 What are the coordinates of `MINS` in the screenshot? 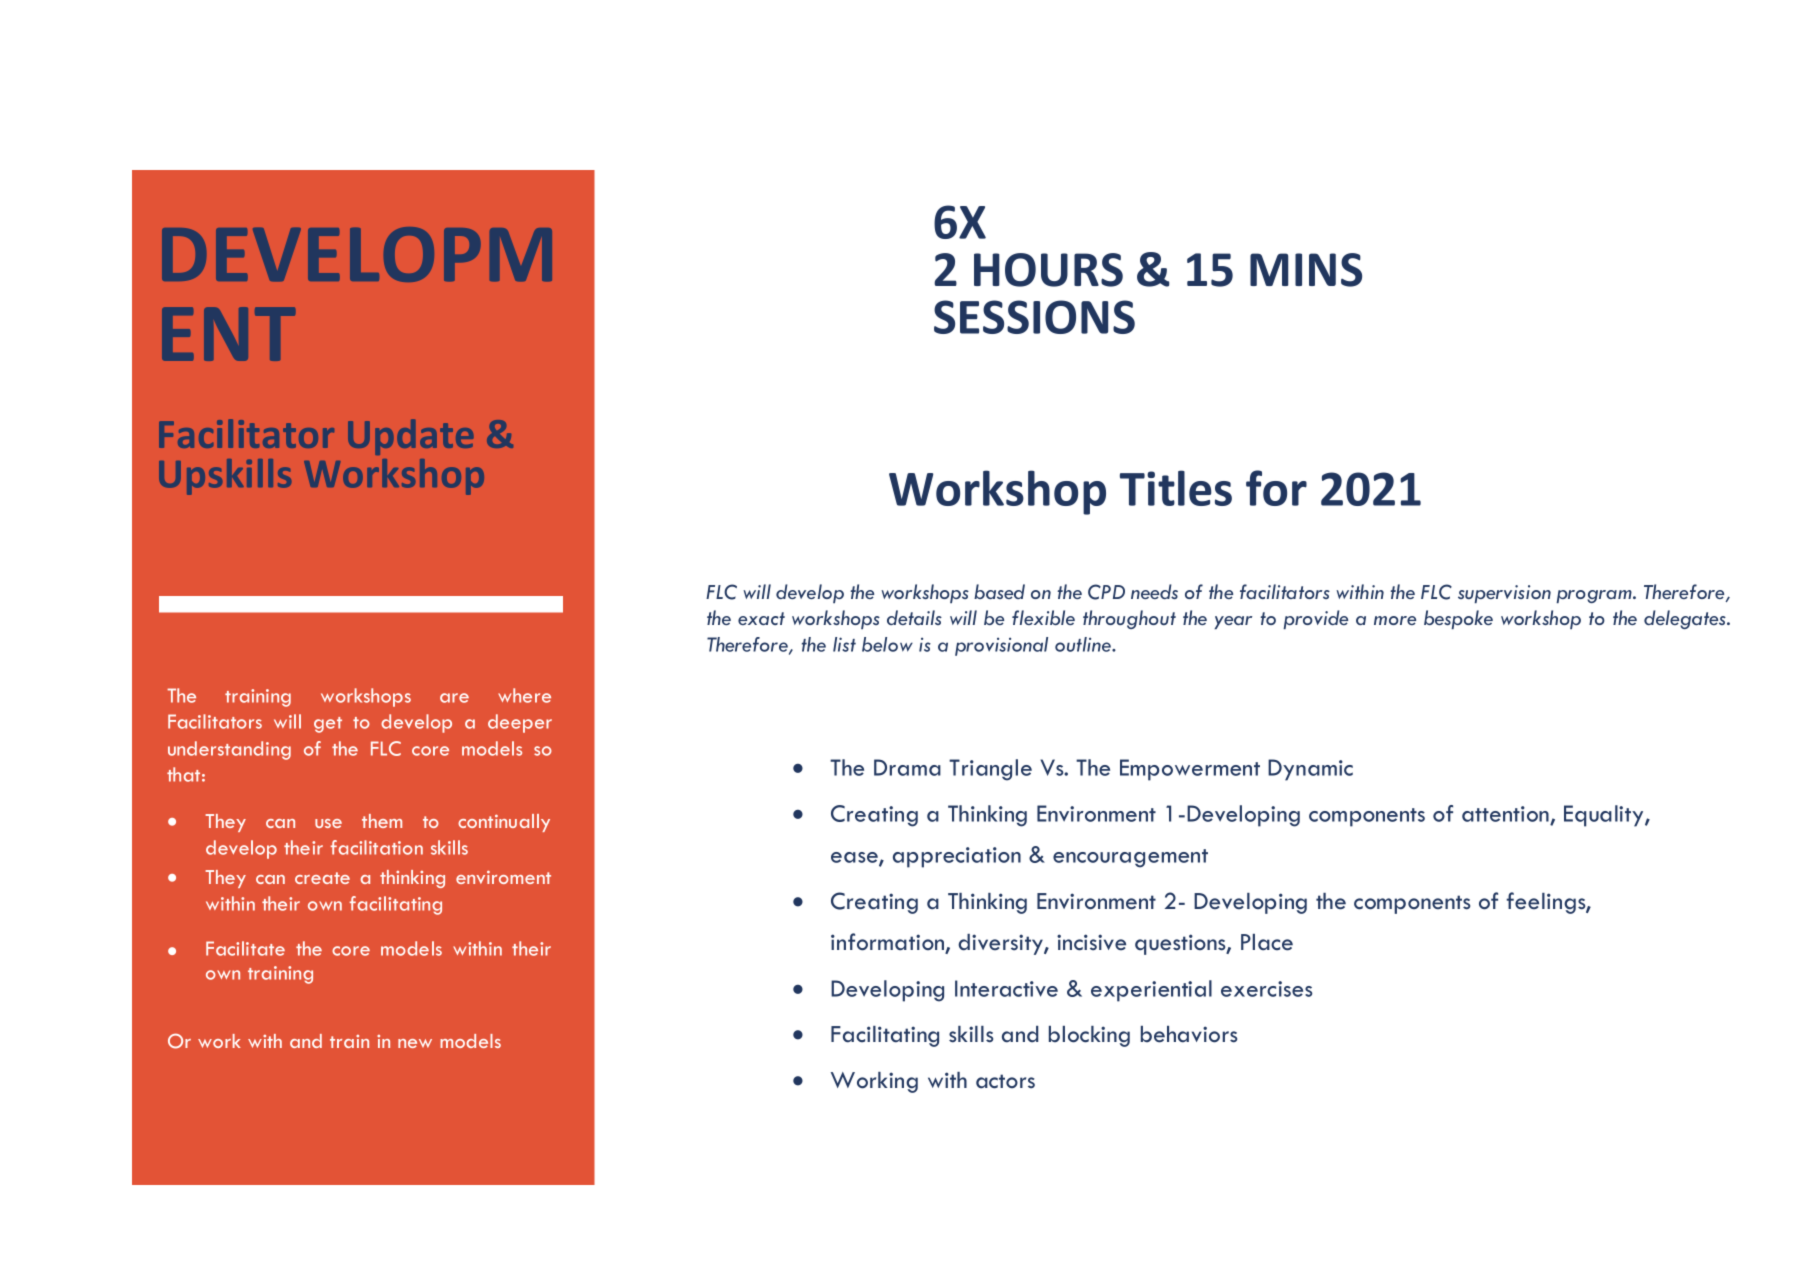 It's located at (1306, 270).
